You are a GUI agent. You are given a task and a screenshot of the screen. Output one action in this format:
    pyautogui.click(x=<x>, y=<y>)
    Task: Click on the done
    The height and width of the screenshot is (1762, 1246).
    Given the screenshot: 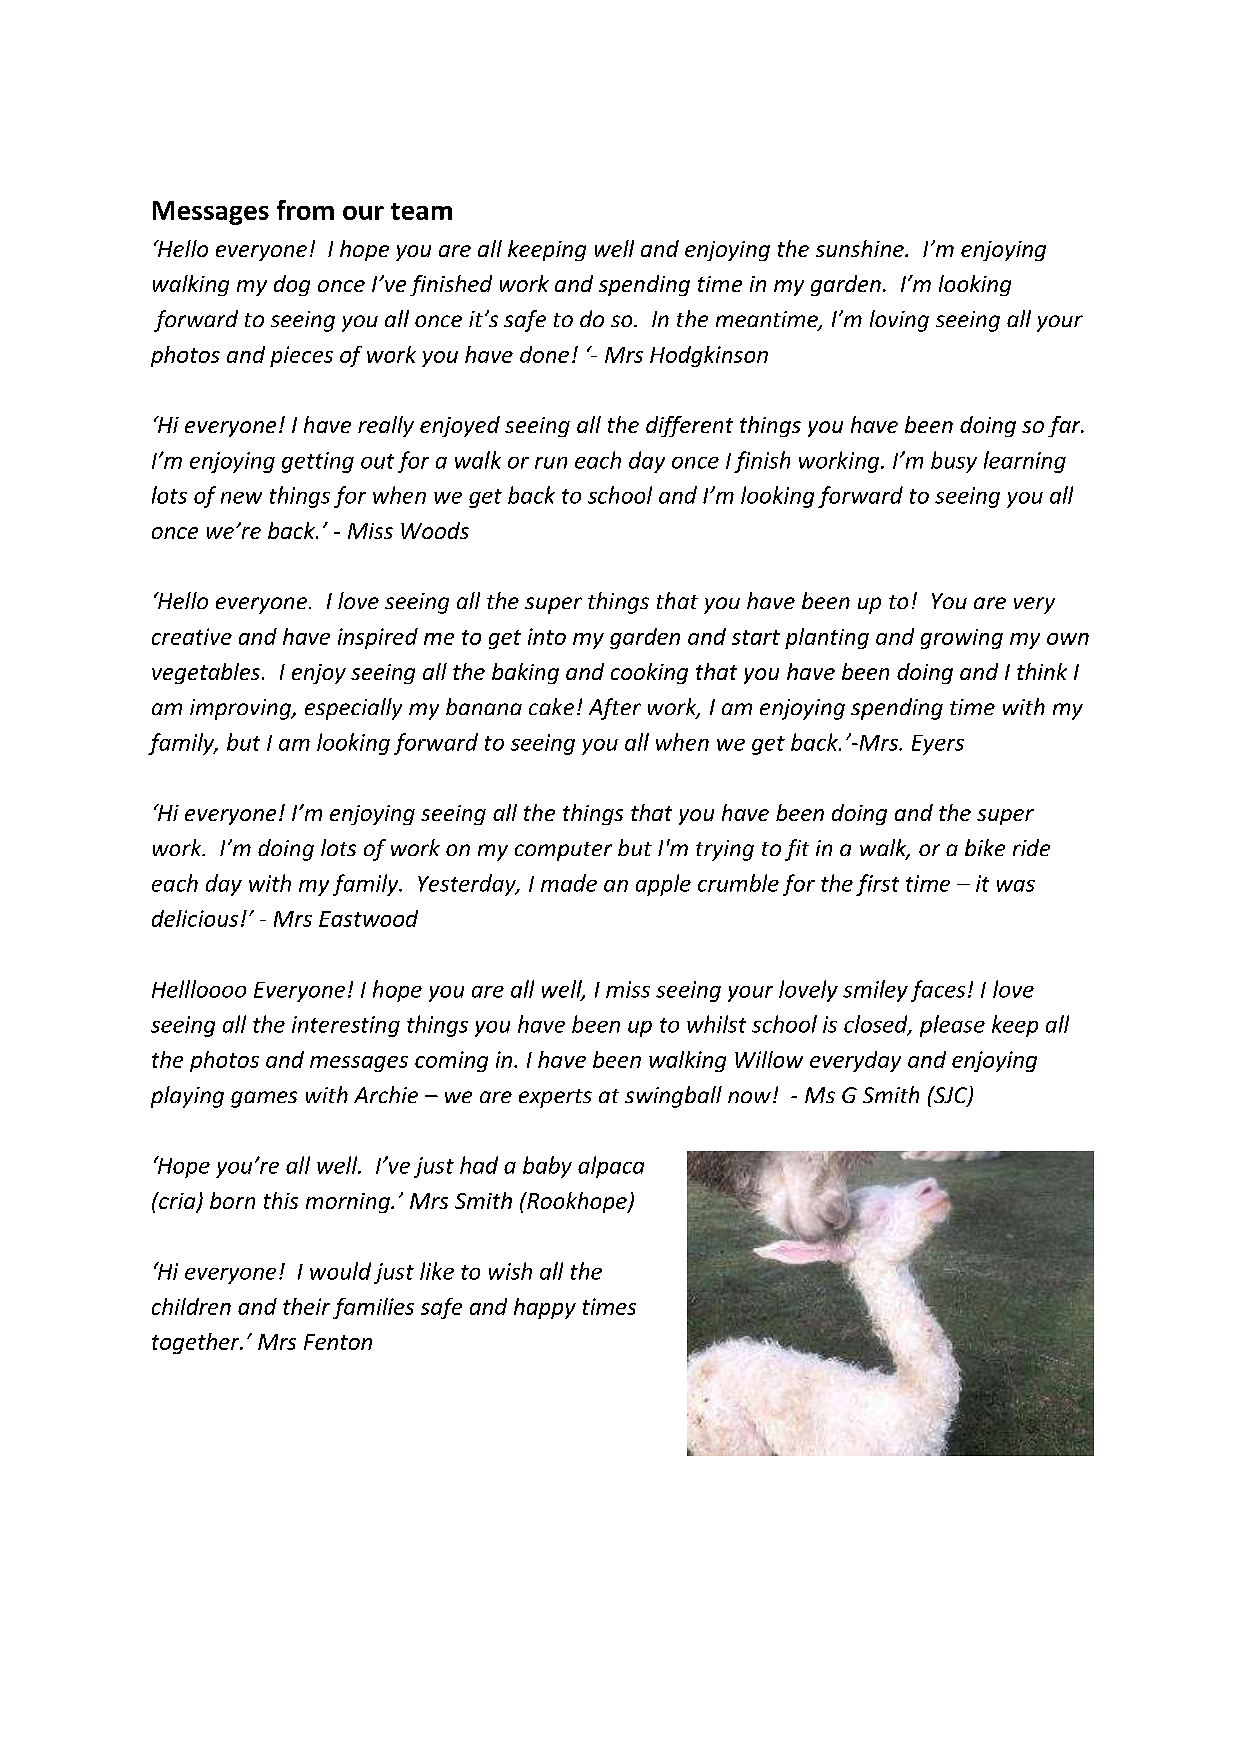 What is the action you would take?
    pyautogui.click(x=544, y=354)
